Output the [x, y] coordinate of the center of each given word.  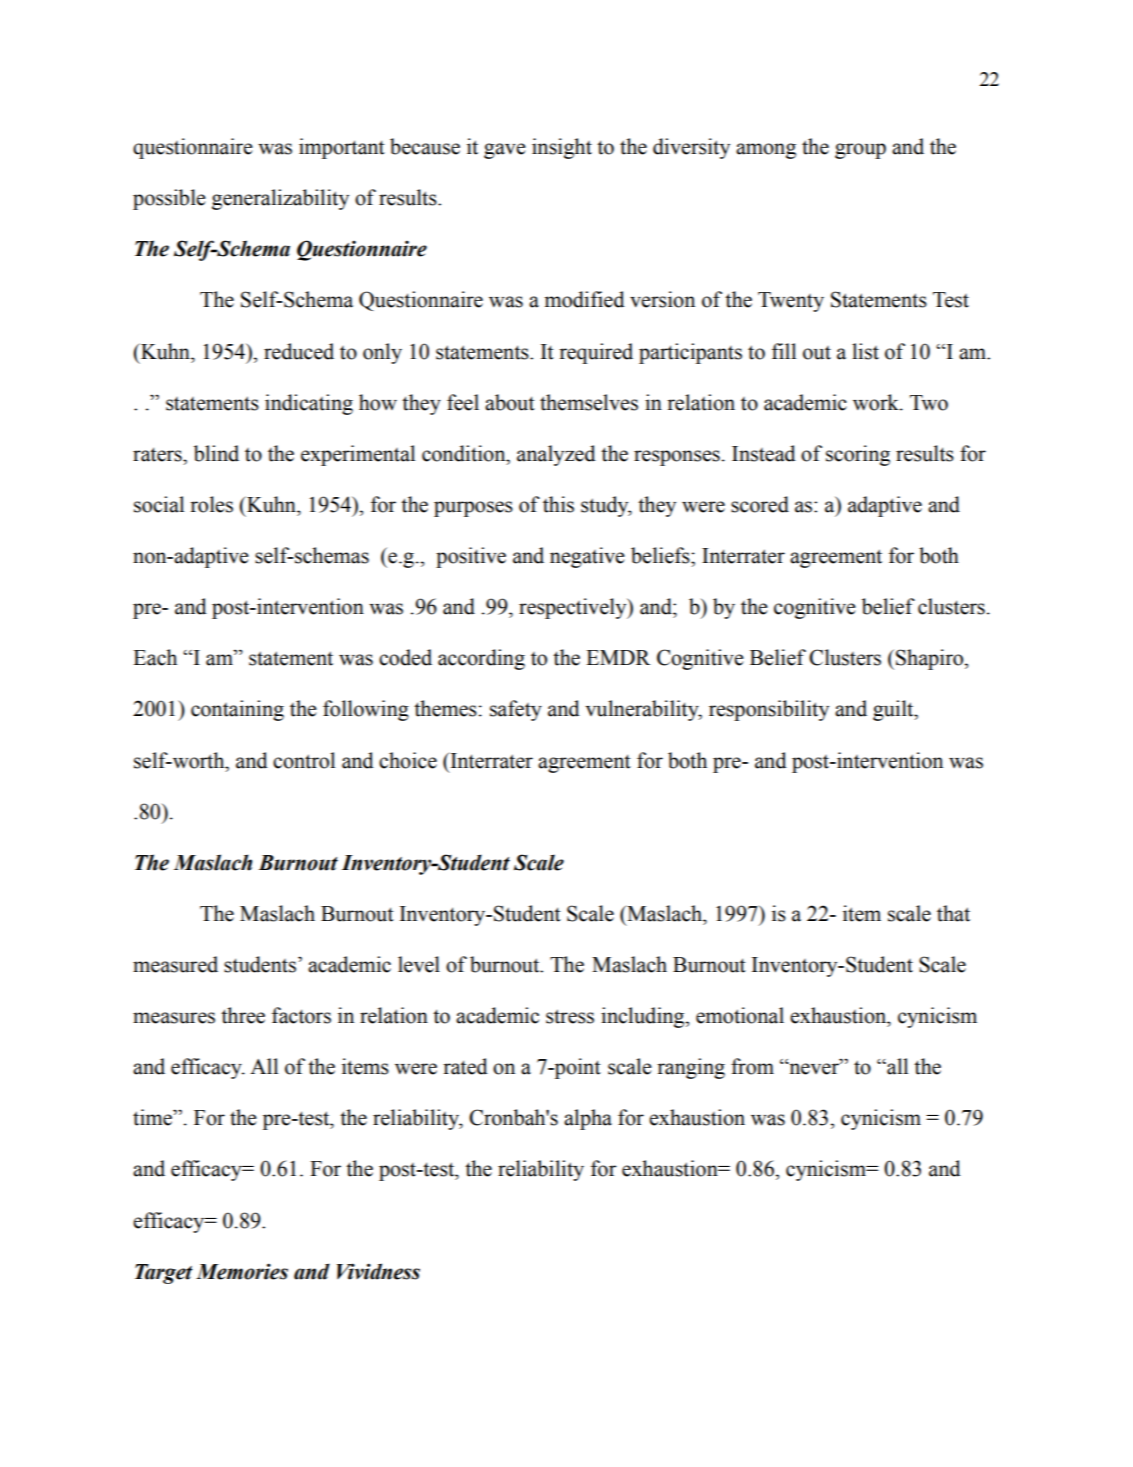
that [953, 913]
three [243, 1015]
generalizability [280, 199]
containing [237, 710]
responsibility [769, 710]
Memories [242, 1271]
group [860, 151]
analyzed [556, 455]
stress [570, 1016]
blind [216, 453]
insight [562, 148]
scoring [858, 455]
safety [516, 710]
